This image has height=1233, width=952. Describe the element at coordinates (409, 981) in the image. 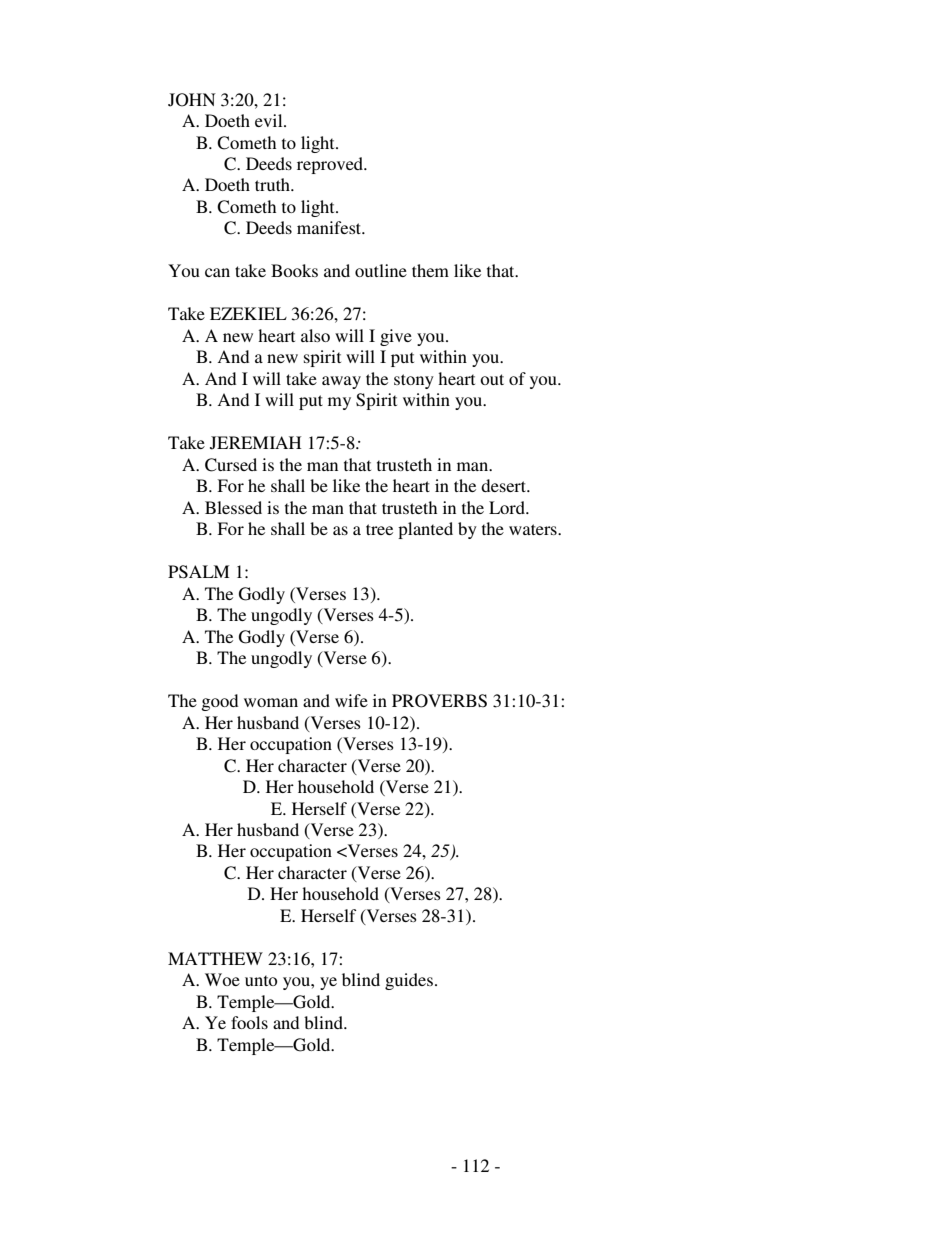

I see `guides` at that location.
